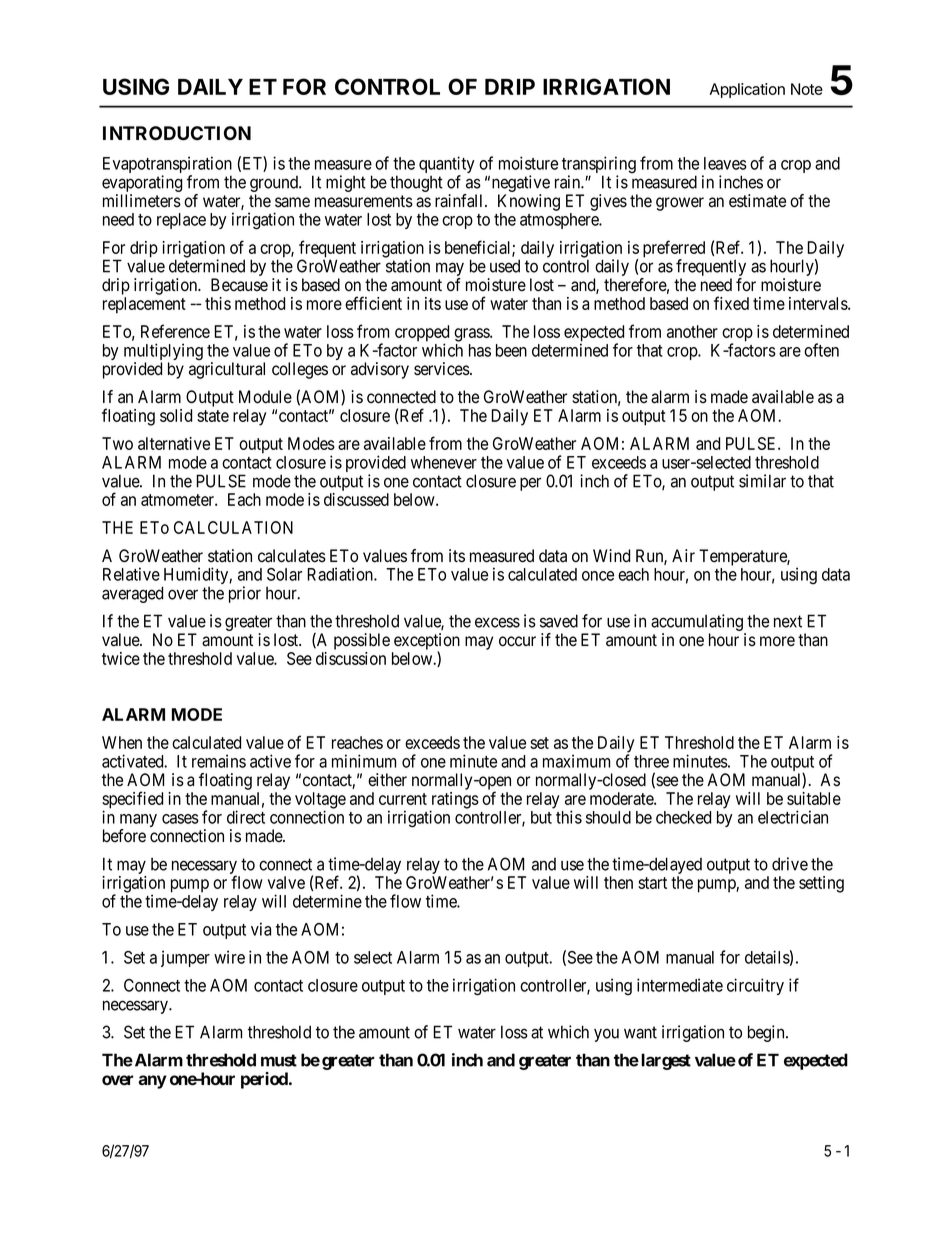 The height and width of the page is (1233, 952). What do you see at coordinates (606, 1035) in the page?
I see `you` at bounding box center [606, 1035].
